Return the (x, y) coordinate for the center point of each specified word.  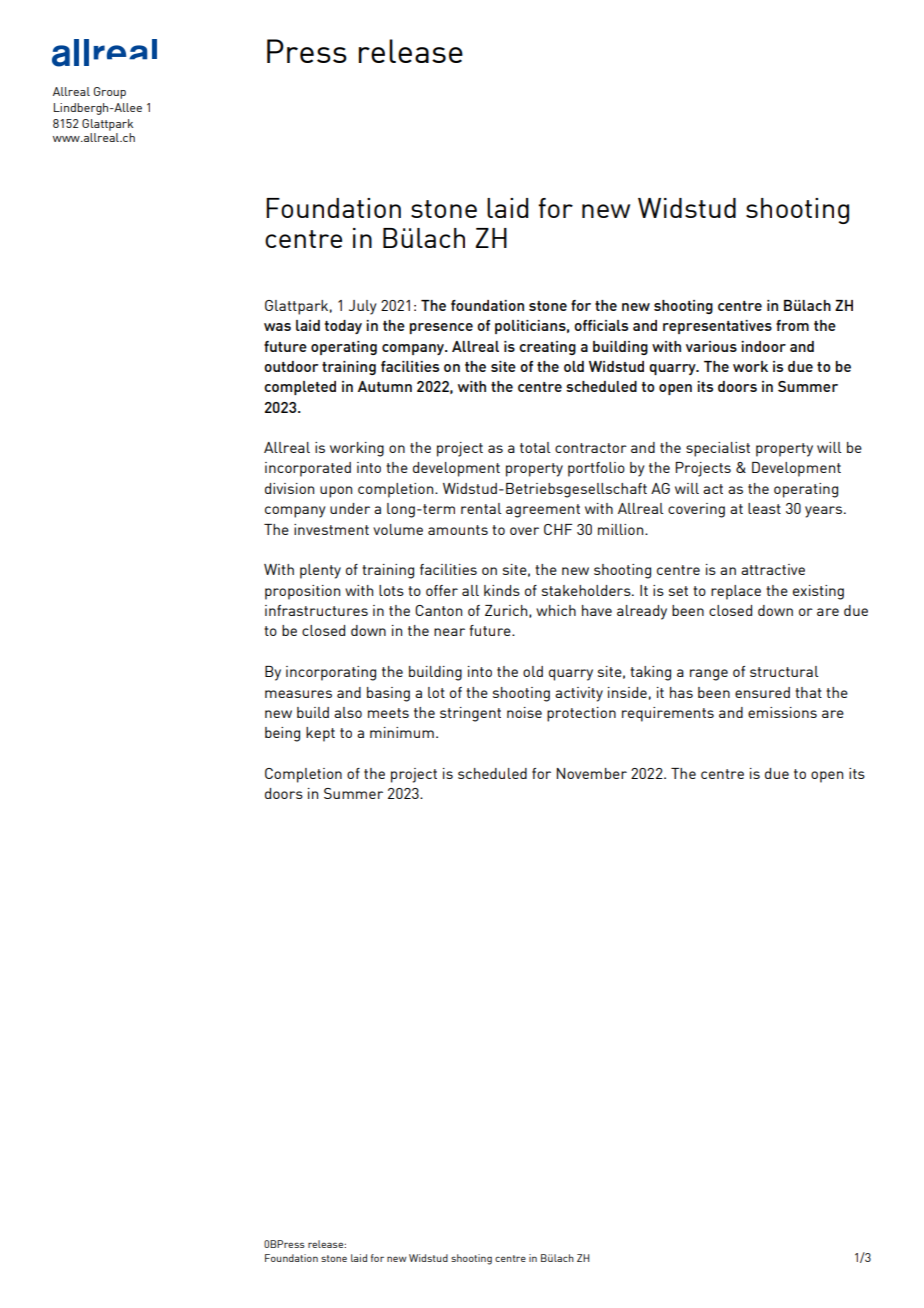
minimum (402, 732)
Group (110, 93)
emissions (782, 712)
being (282, 734)
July (362, 307)
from (792, 325)
